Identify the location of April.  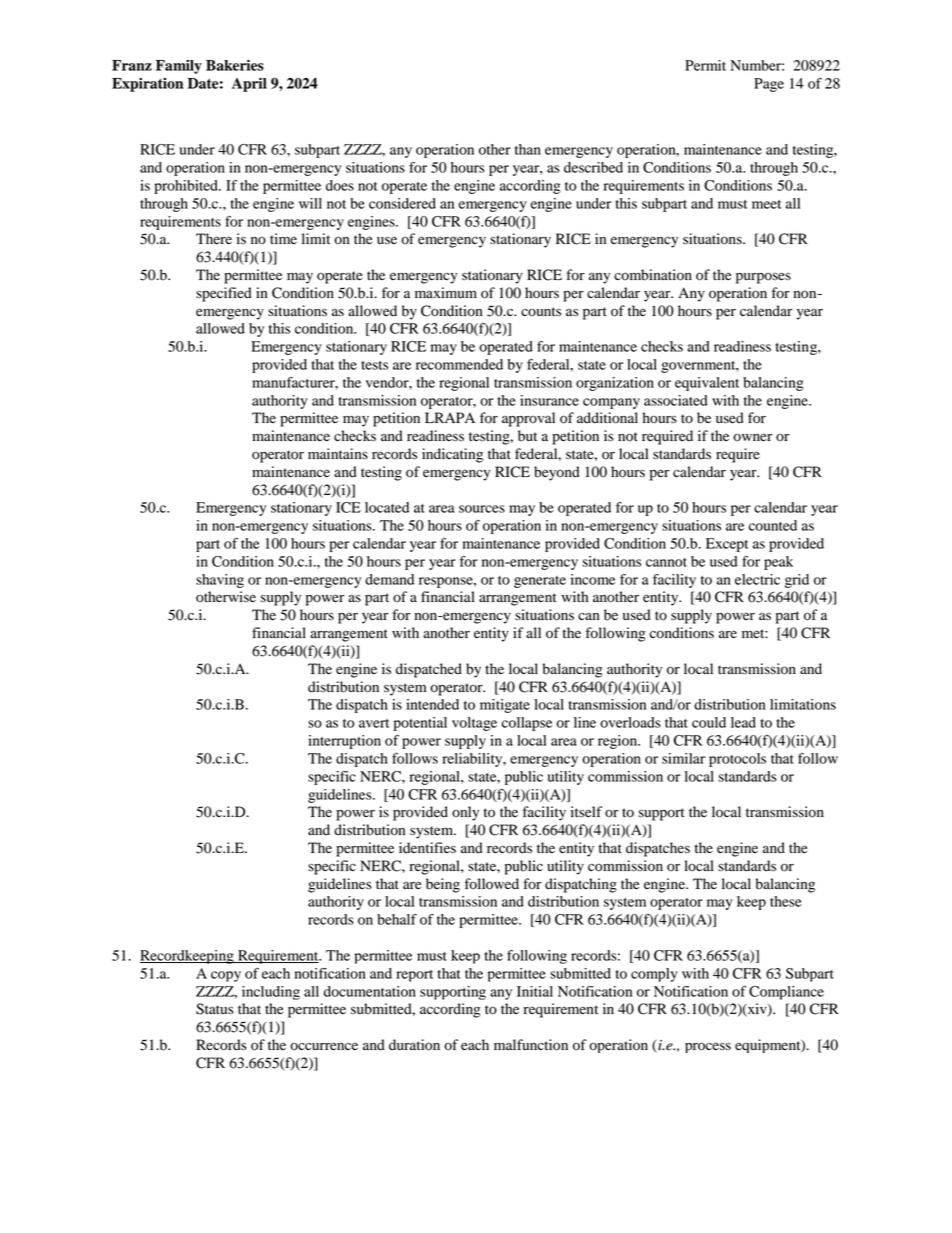
(249, 85).
